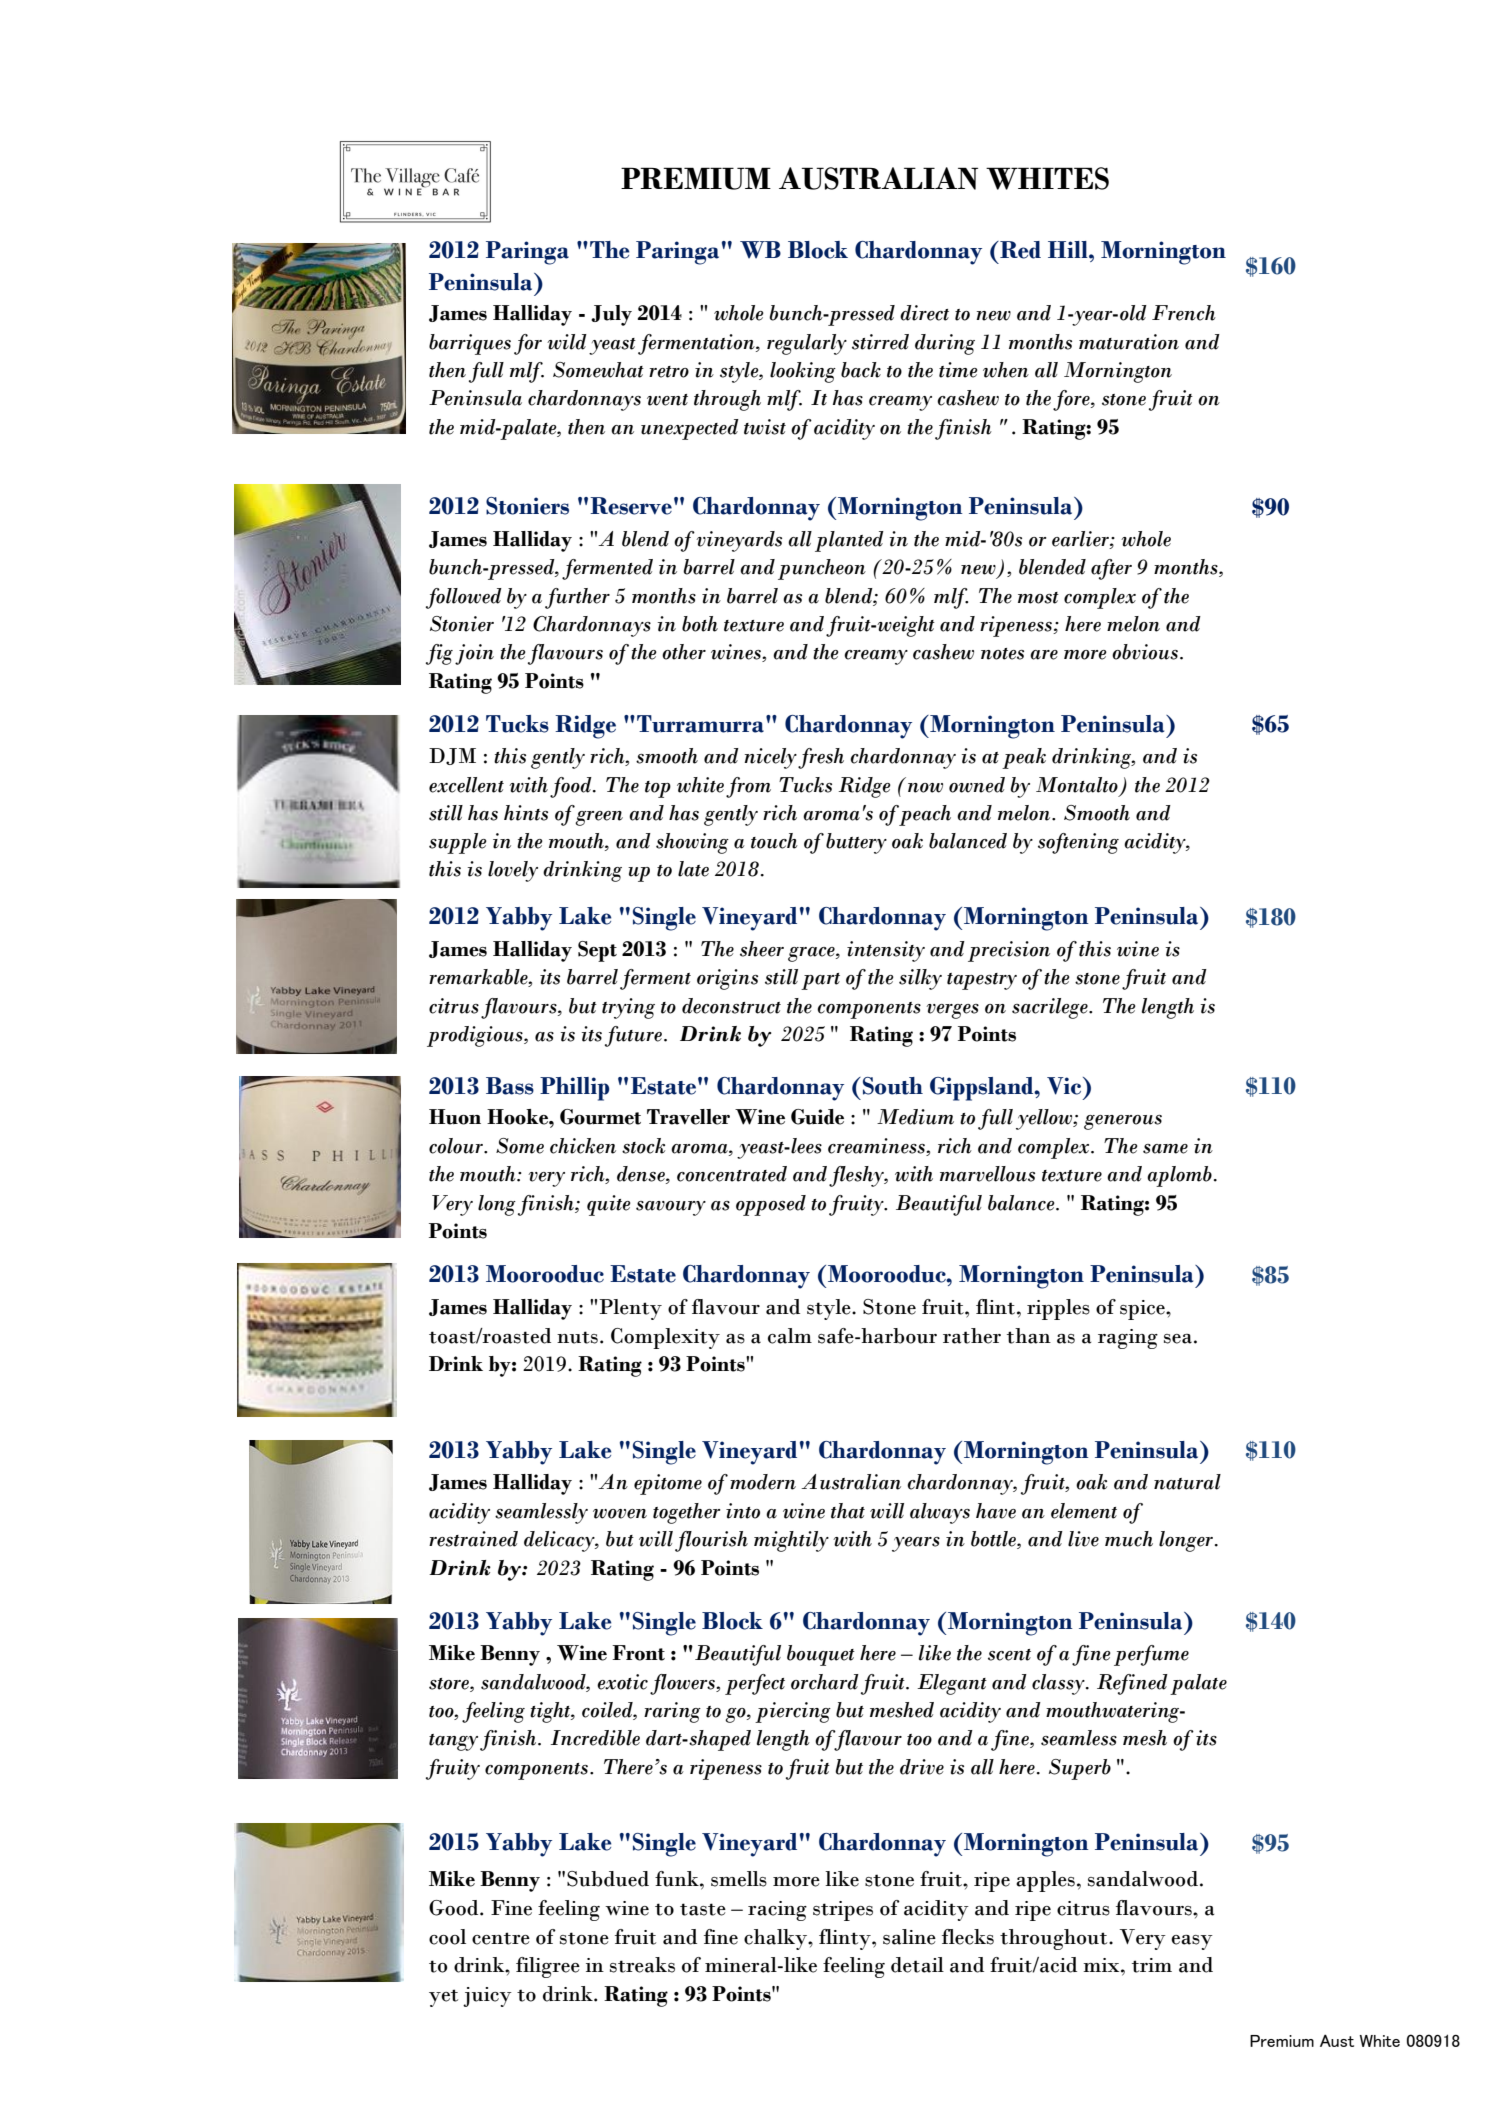 Image resolution: width=1493 pixels, height=2111 pixels. Describe the element at coordinates (1165, 1149) in the page. I see `same` at that location.
